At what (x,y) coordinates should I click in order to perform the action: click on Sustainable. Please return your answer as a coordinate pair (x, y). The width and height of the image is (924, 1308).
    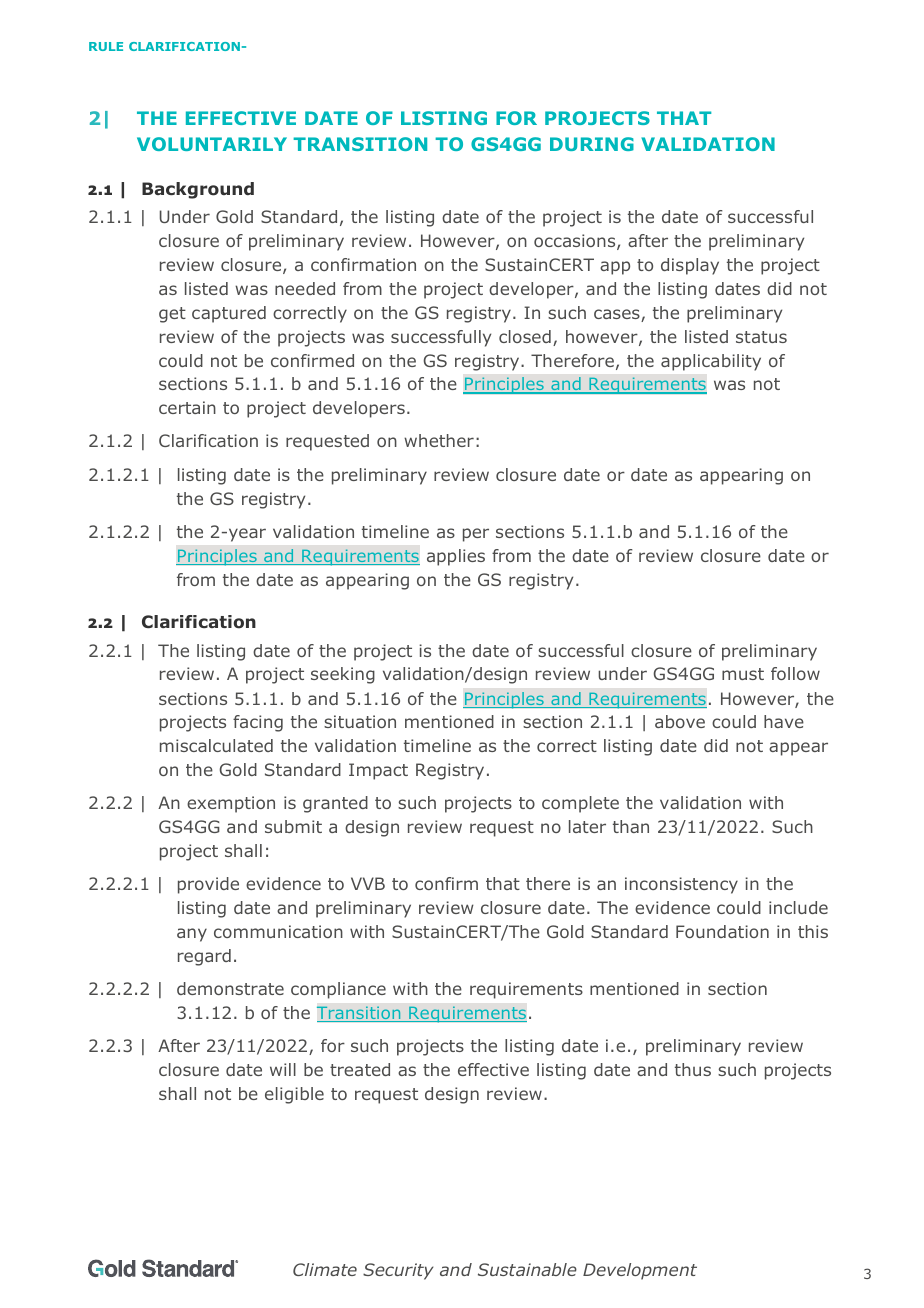
    Looking at the image, I should click on (527, 1269).
